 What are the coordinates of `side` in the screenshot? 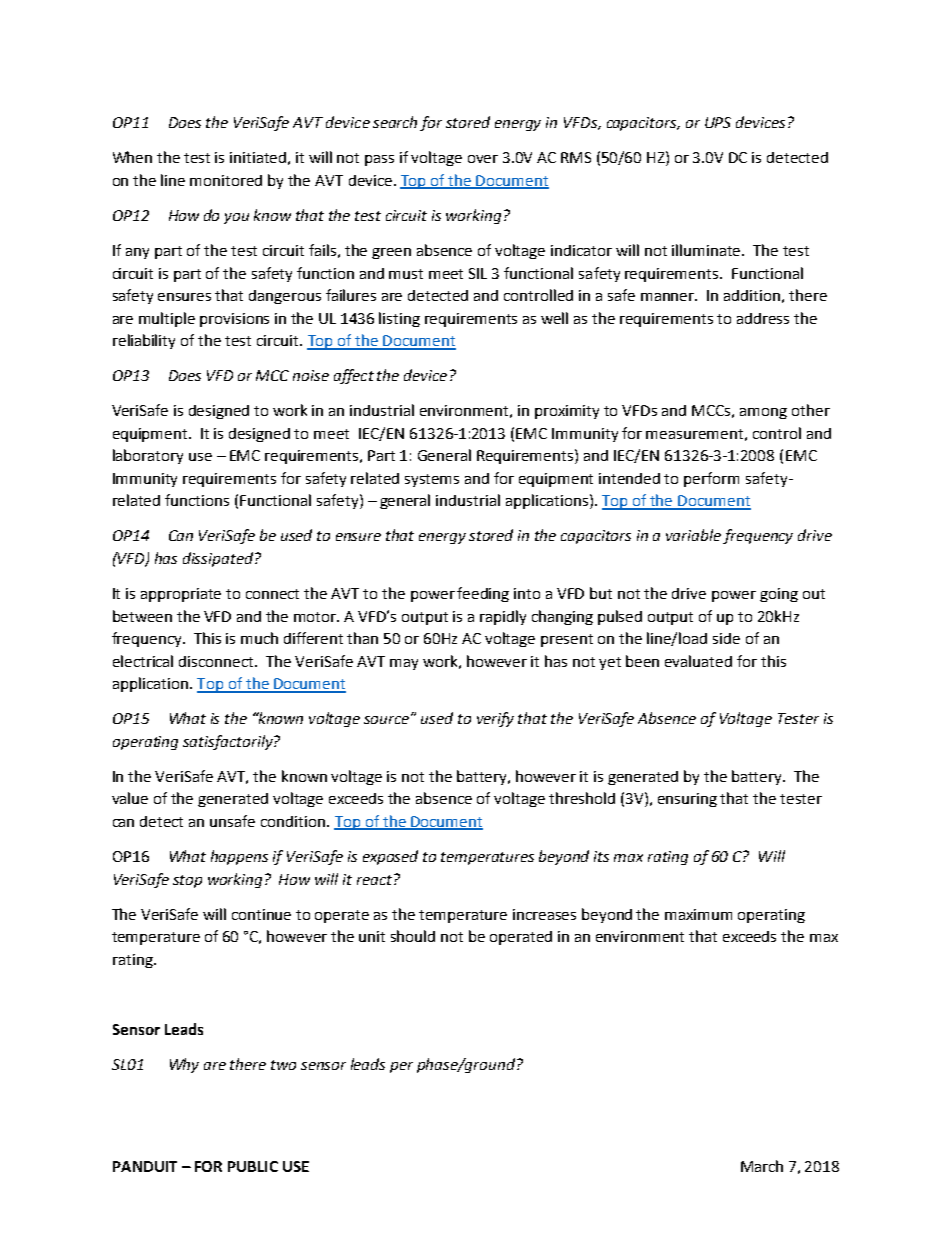 It's located at (726, 638).
